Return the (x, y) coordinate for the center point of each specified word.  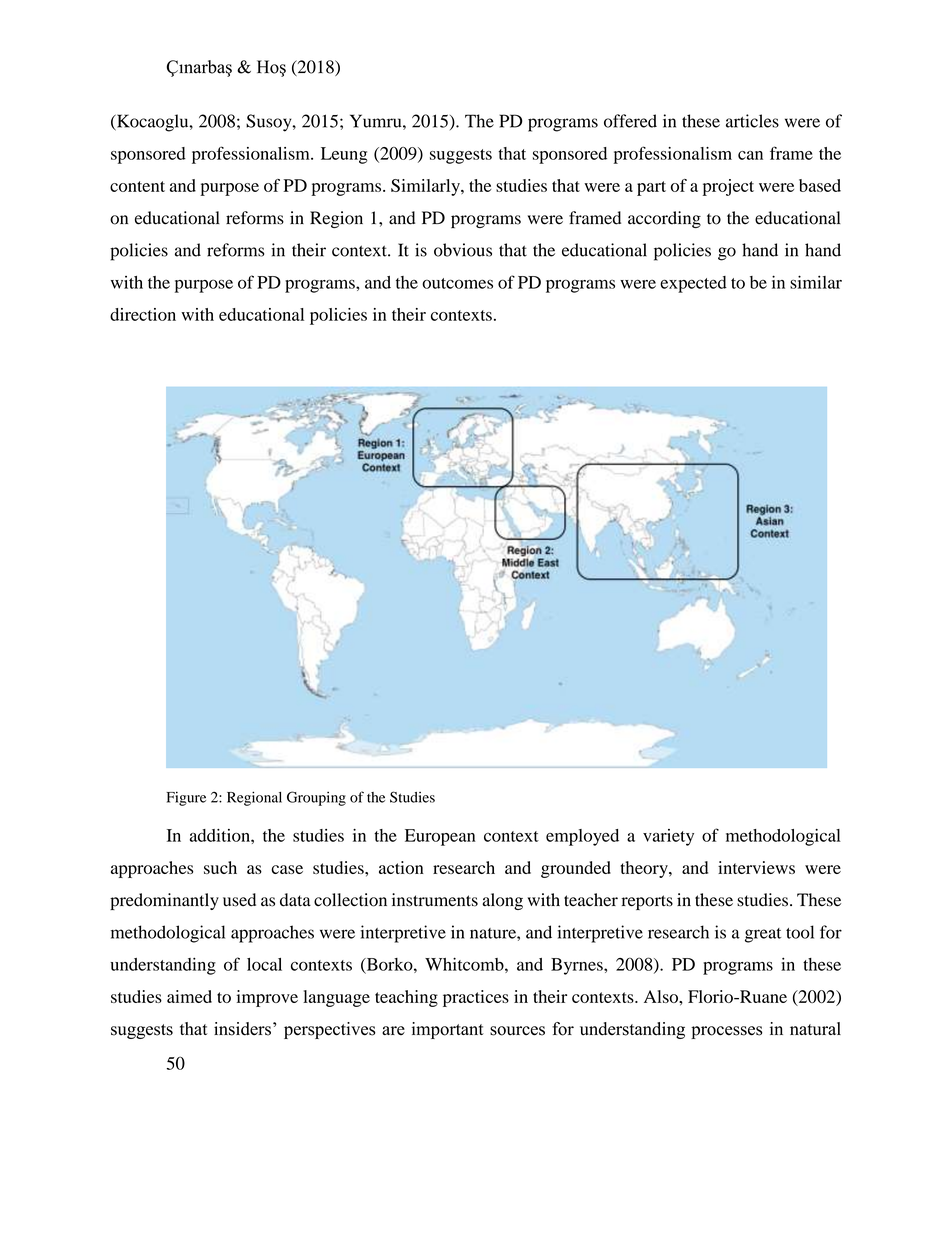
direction (143, 314)
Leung (344, 155)
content (137, 186)
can (750, 155)
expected (693, 284)
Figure (186, 798)
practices (476, 998)
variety (668, 837)
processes (726, 1032)
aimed (189, 996)
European (440, 837)
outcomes (457, 283)
